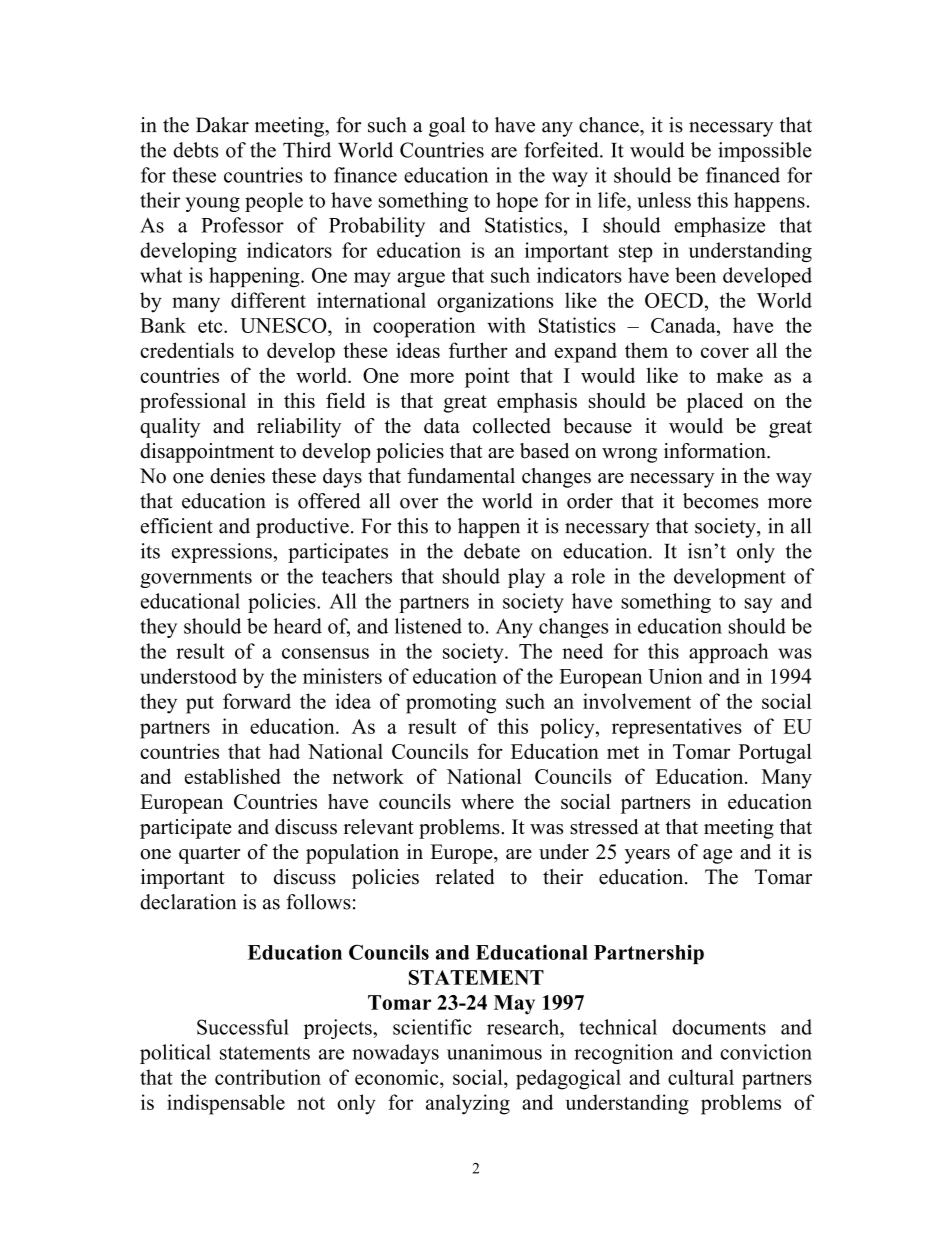 This page has width=952, height=1233. What do you see at coordinates (447, 127) in the page?
I see `goal` at bounding box center [447, 127].
